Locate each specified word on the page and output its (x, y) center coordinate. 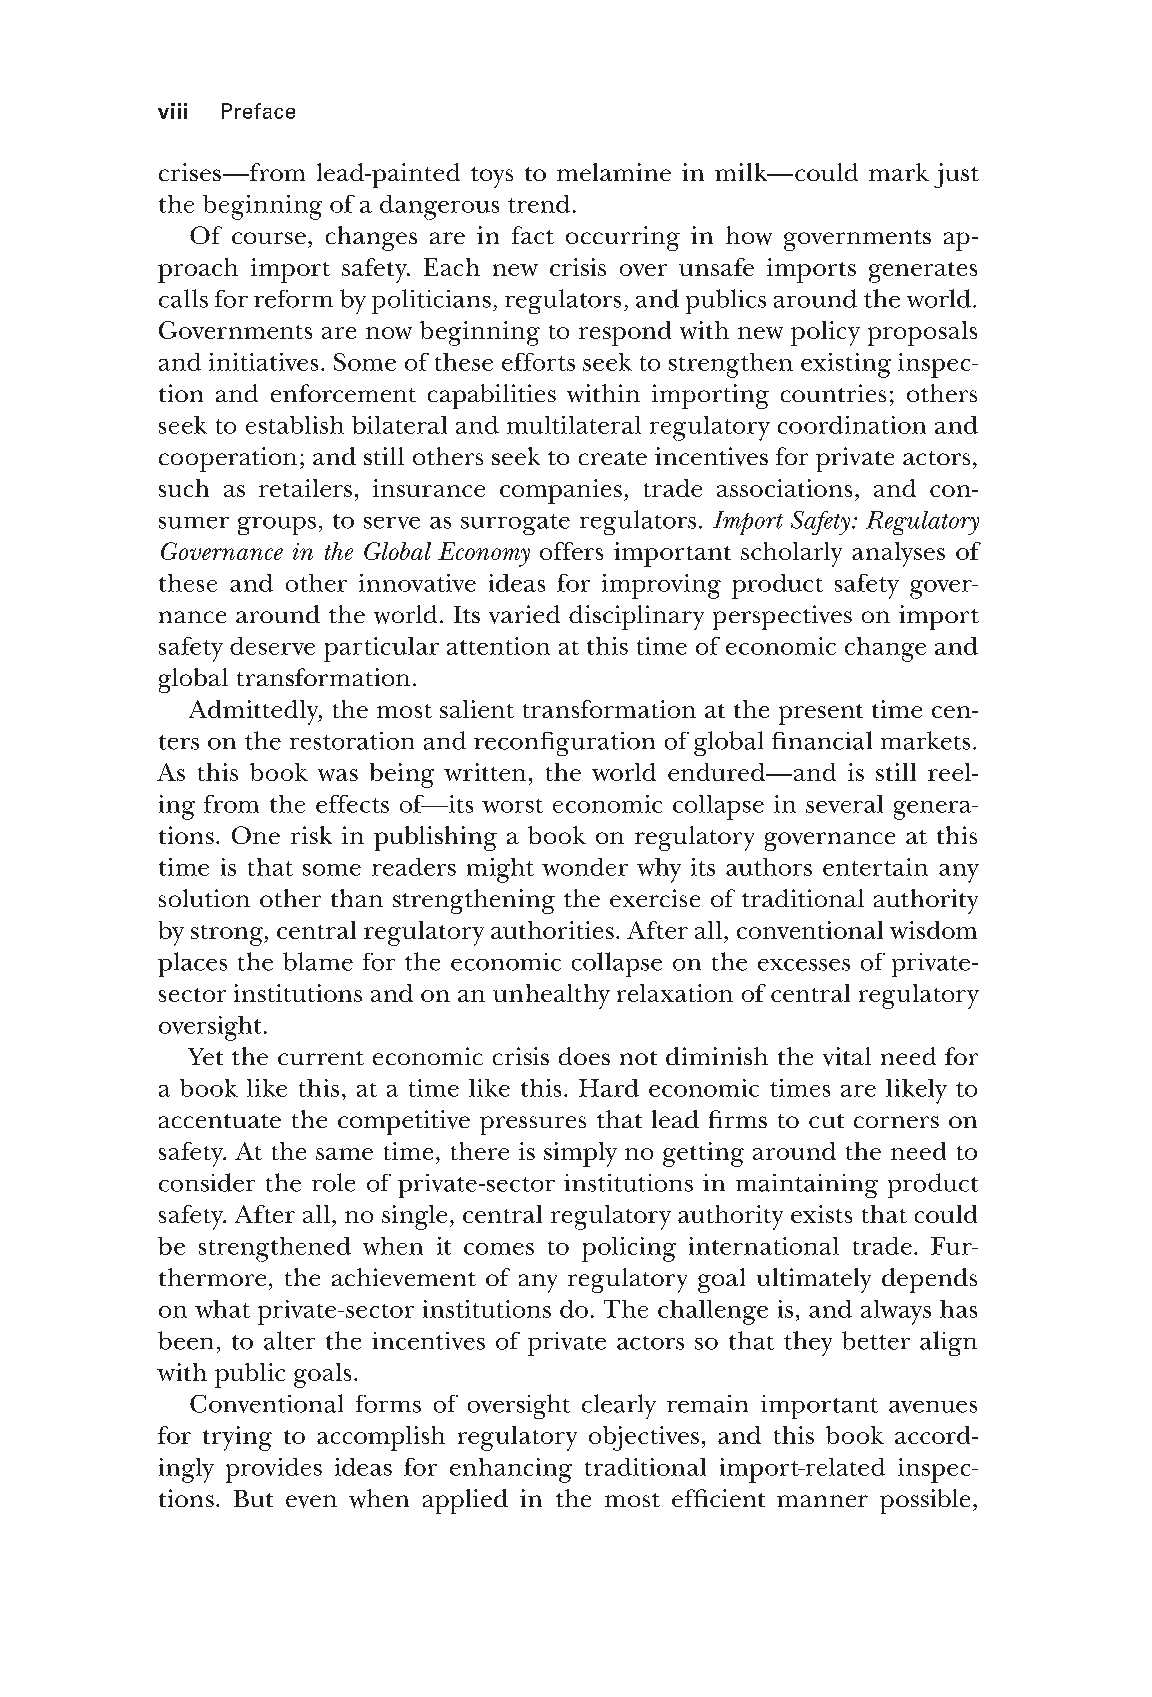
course (269, 238)
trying (237, 1438)
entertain (875, 867)
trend (539, 204)
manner (822, 1501)
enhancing (511, 1470)
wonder (585, 867)
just (956, 175)
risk (311, 835)
